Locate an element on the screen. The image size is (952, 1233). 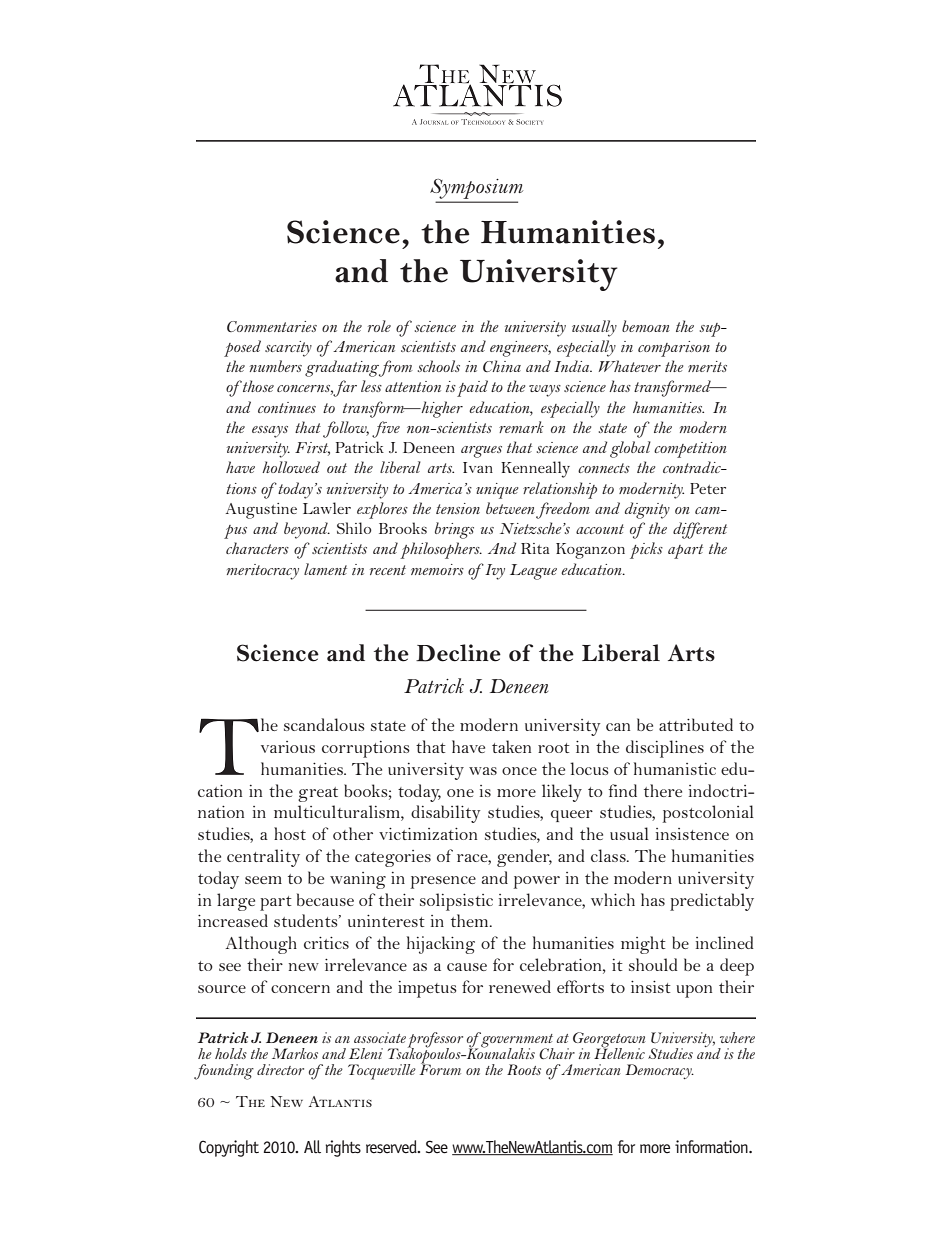
disciplines is located at coordinates (665, 749).
